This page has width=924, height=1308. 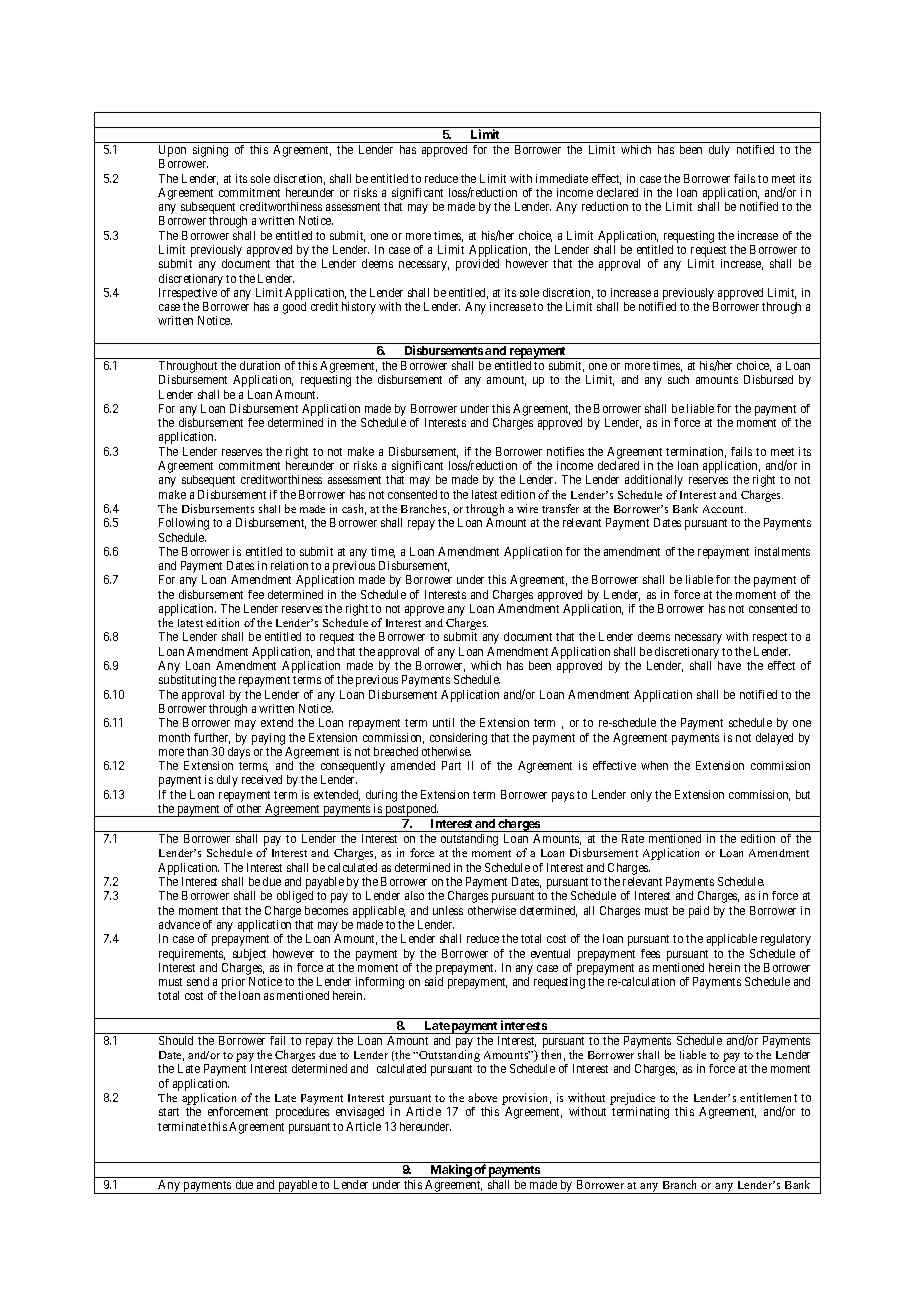 What do you see at coordinates (302, 1113) in the page?
I see `procedures` at bounding box center [302, 1113].
